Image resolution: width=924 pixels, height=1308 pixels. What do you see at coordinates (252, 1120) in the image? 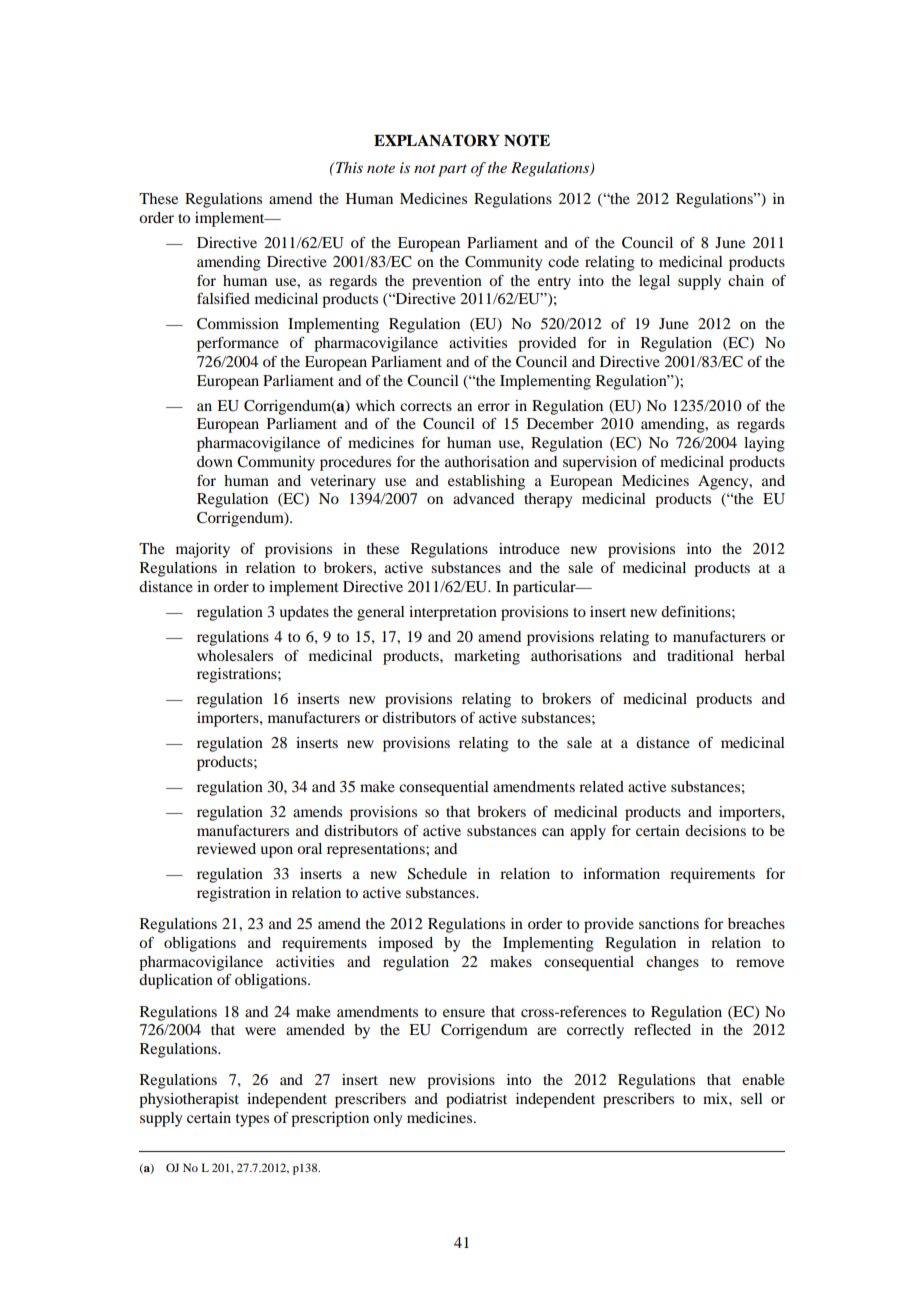
I see `types` at bounding box center [252, 1120].
